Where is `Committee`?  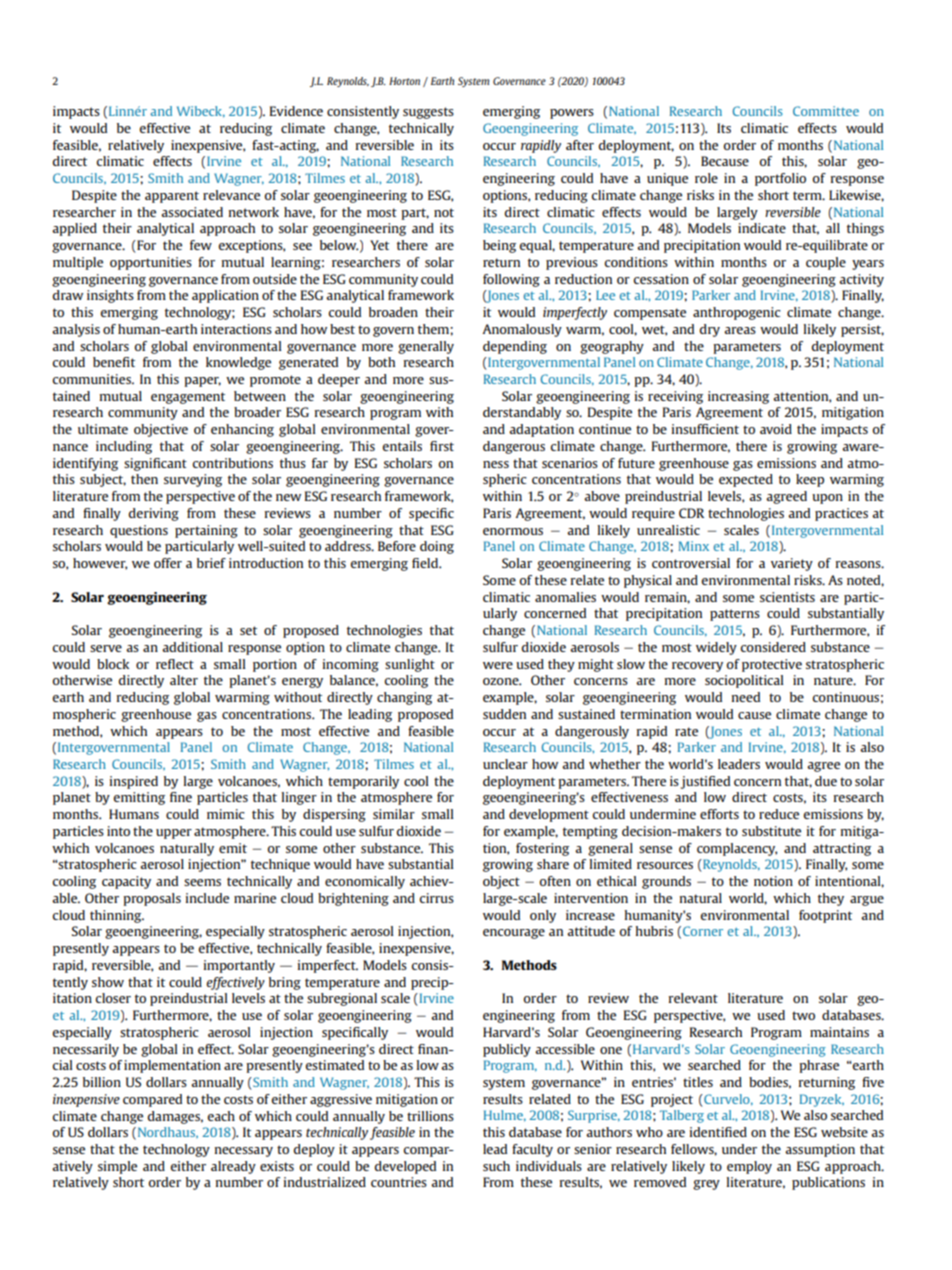 Committee is located at coordinates (826, 111).
